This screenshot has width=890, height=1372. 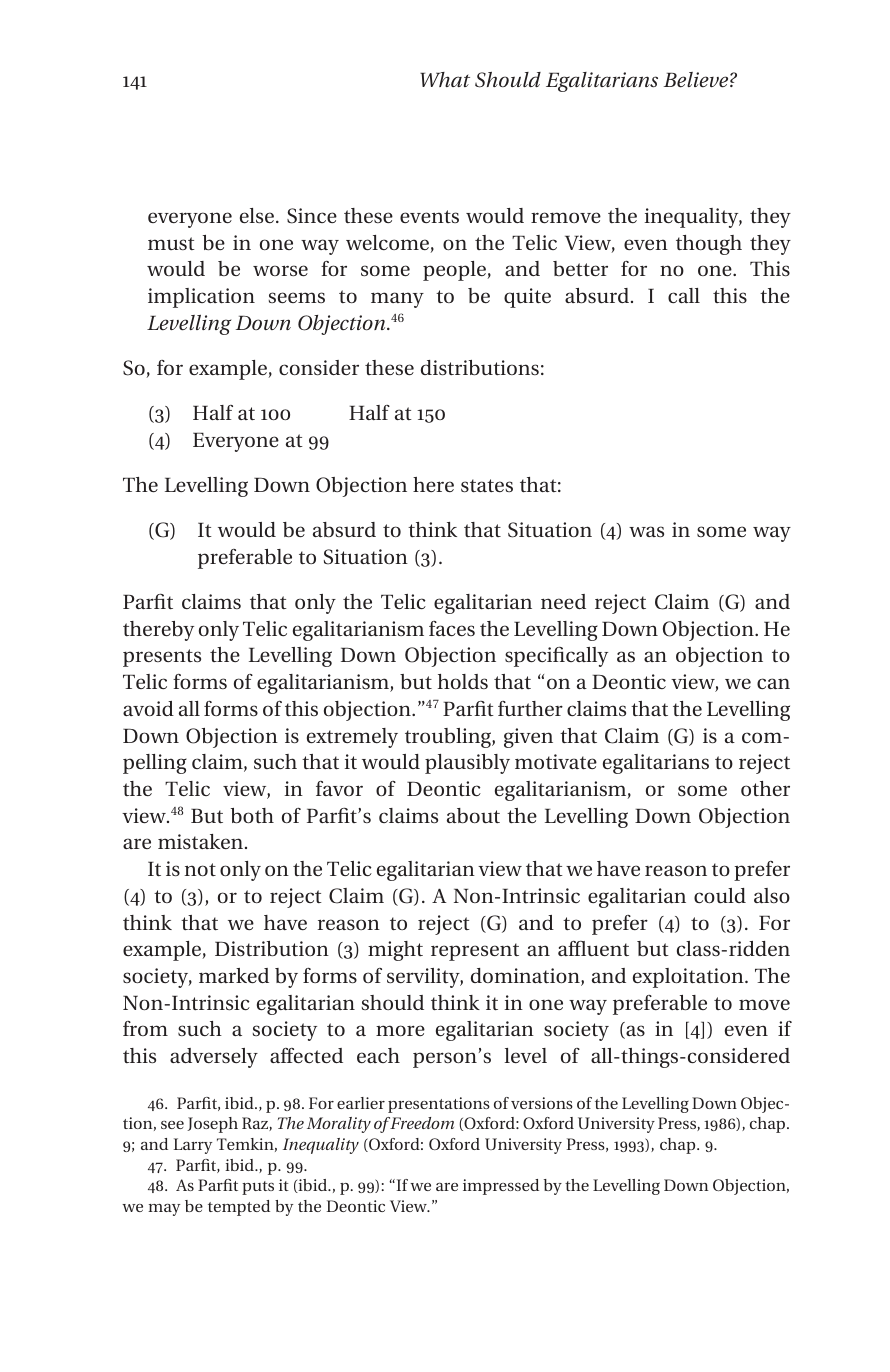 I want to click on What, so click(x=445, y=79).
